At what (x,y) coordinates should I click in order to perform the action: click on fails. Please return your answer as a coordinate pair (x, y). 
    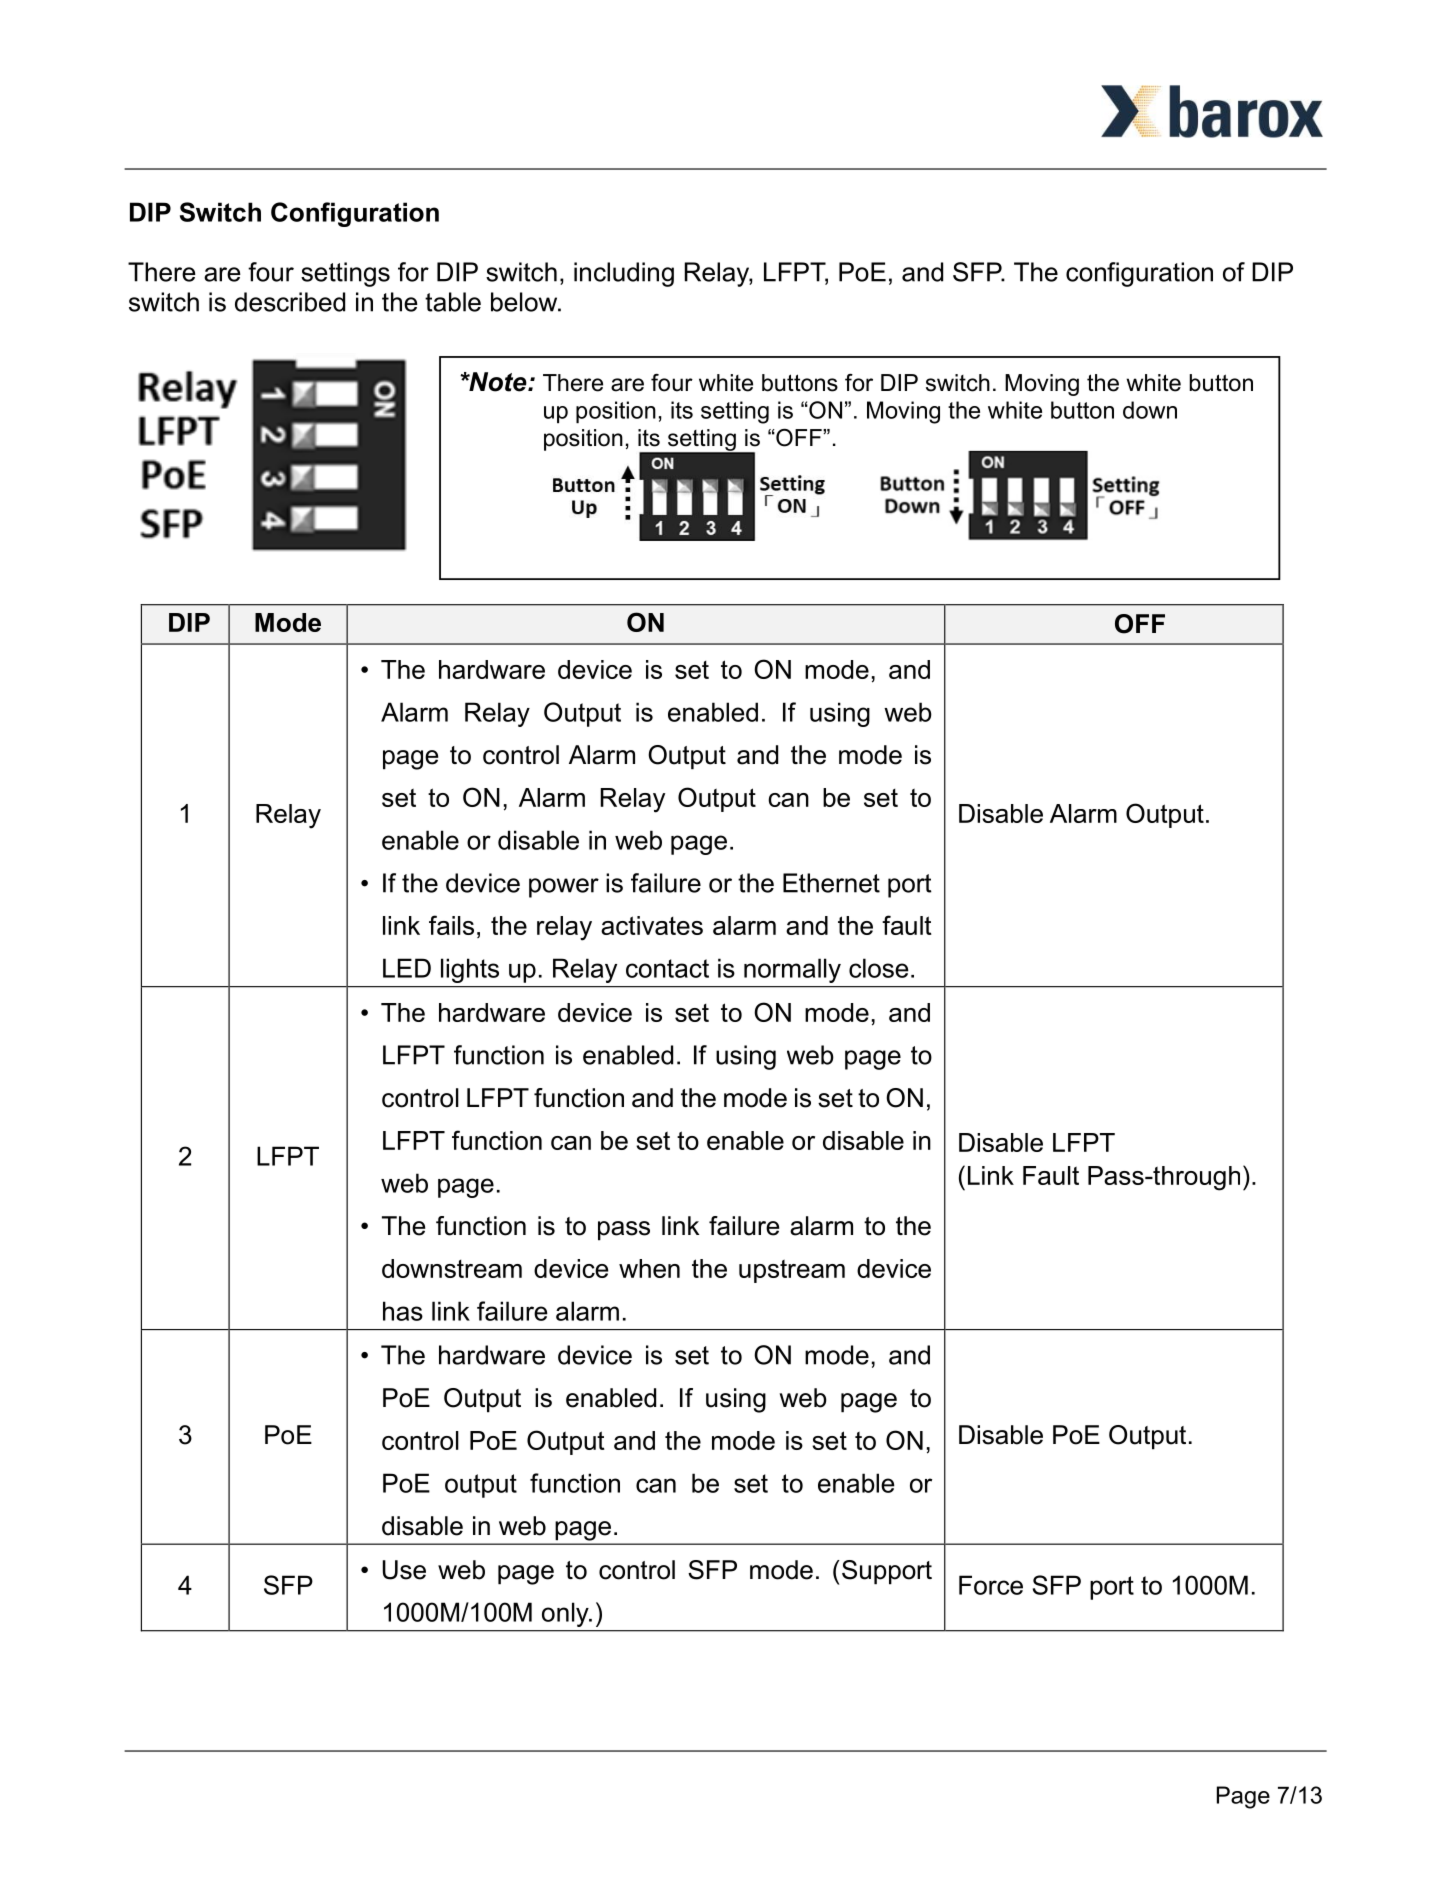
    Looking at the image, I should click on (451, 925).
